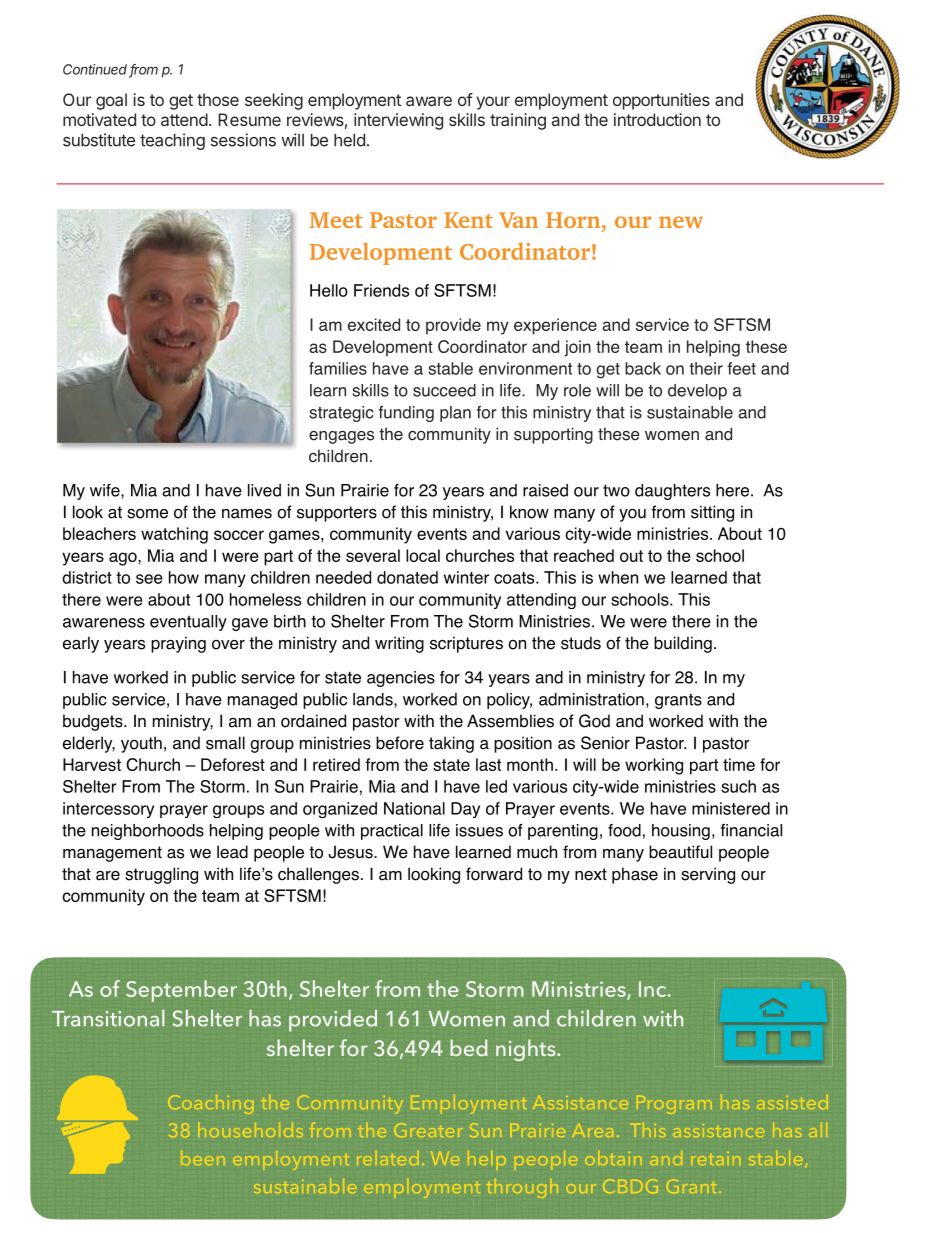  Describe the element at coordinates (181, 991) in the page. I see `September` at that location.
